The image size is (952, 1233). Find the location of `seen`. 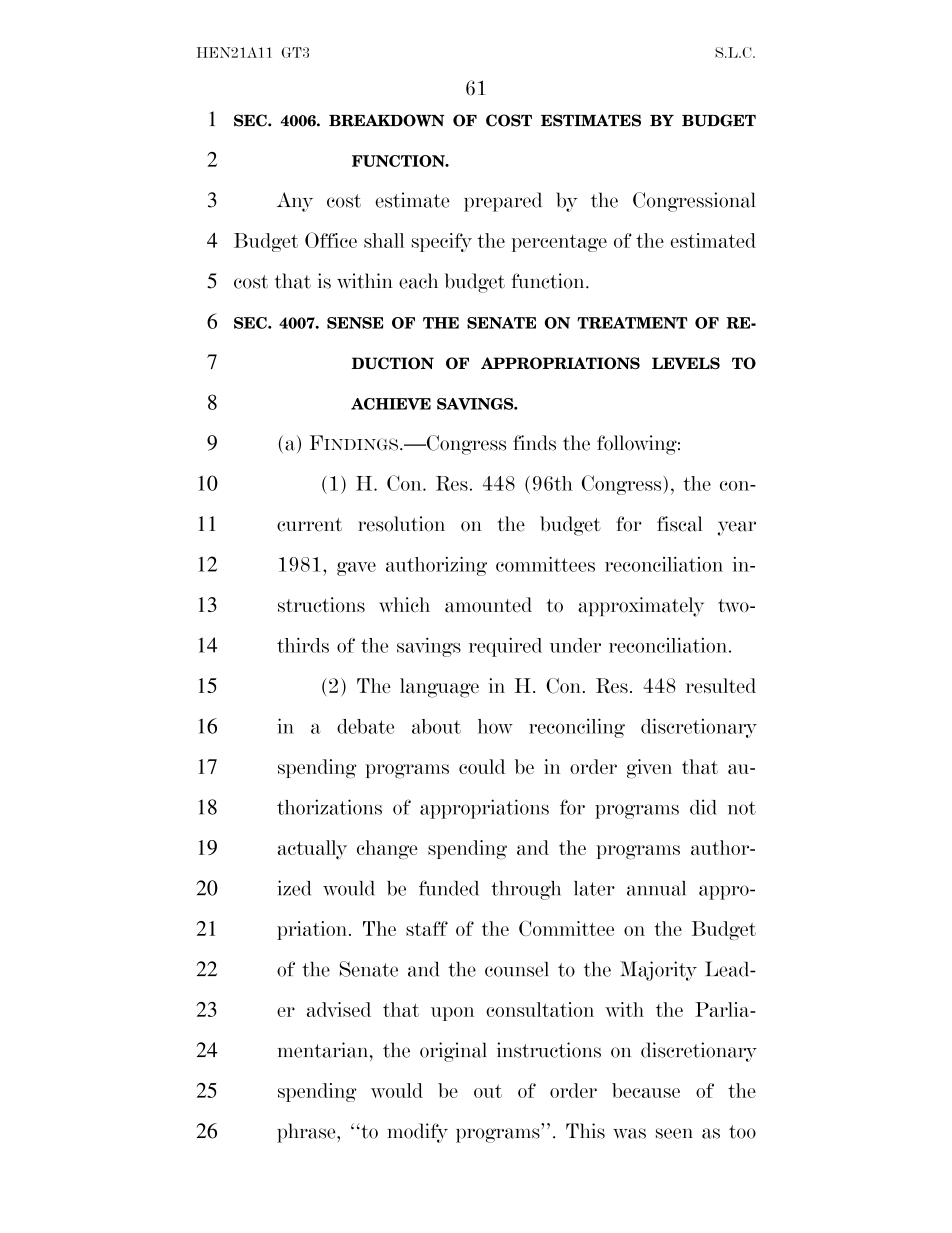

seen is located at coordinates (674, 1133).
